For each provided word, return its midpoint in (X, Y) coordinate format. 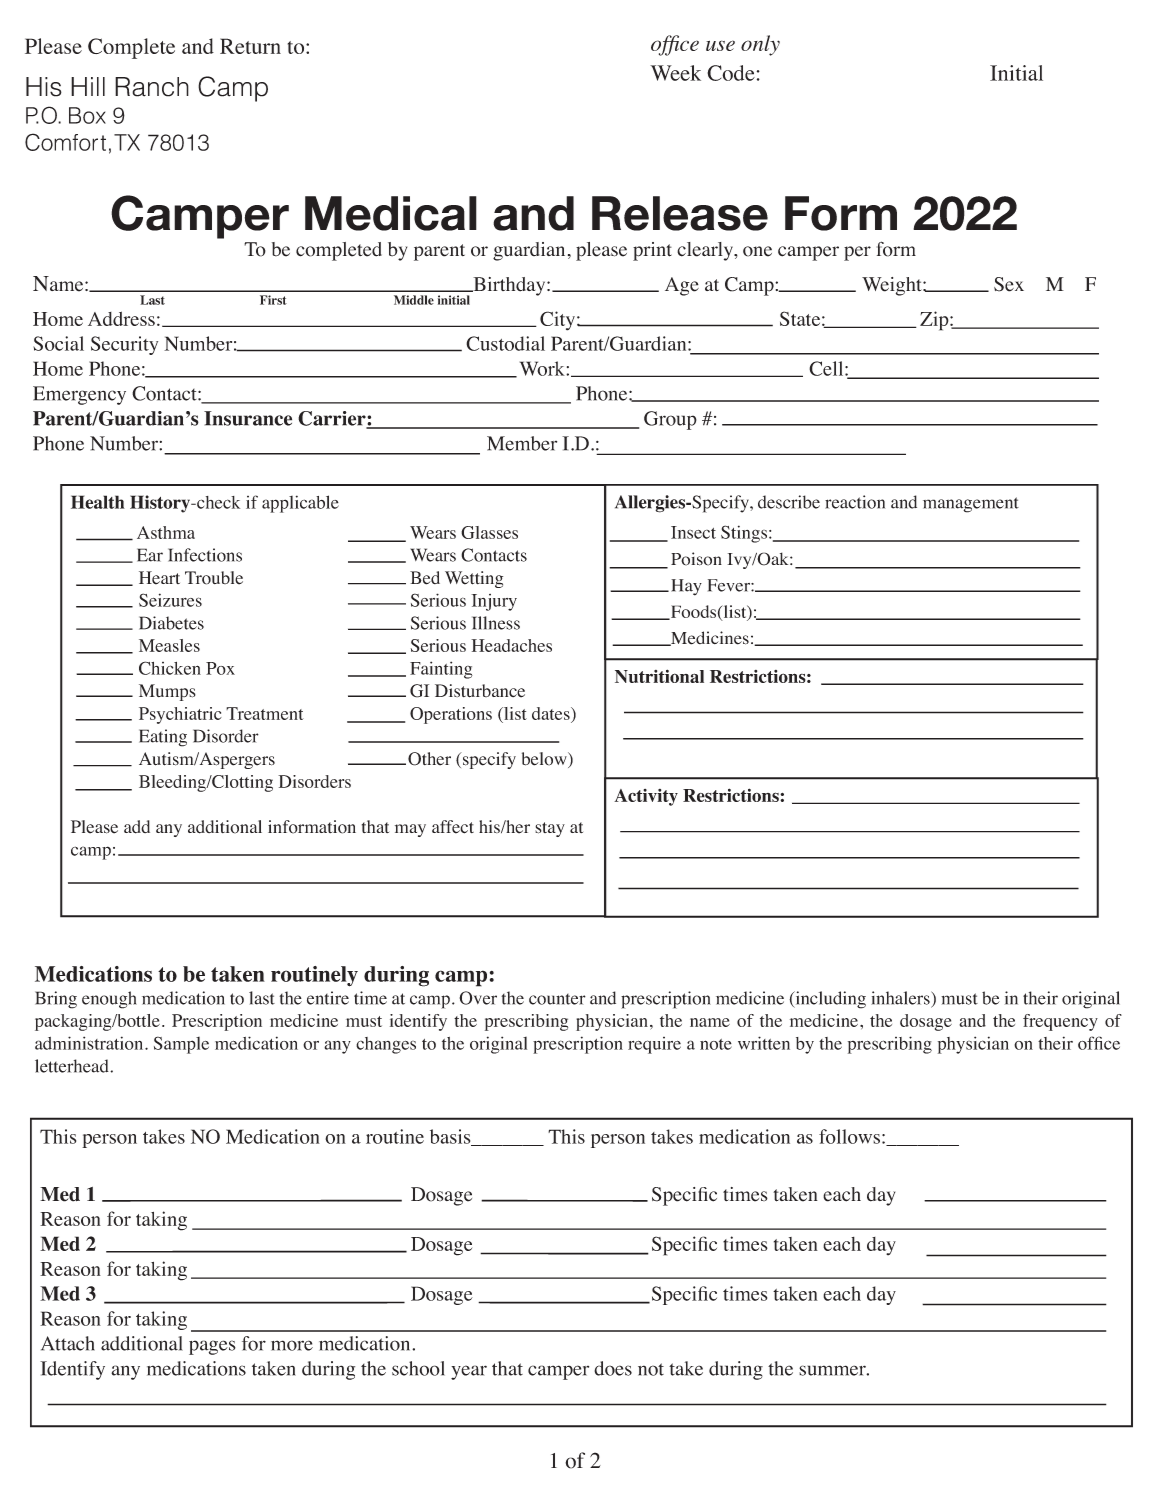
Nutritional (659, 676)
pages (212, 1347)
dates (552, 715)
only (760, 45)
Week (675, 73)
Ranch (152, 87)
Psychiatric (180, 715)
